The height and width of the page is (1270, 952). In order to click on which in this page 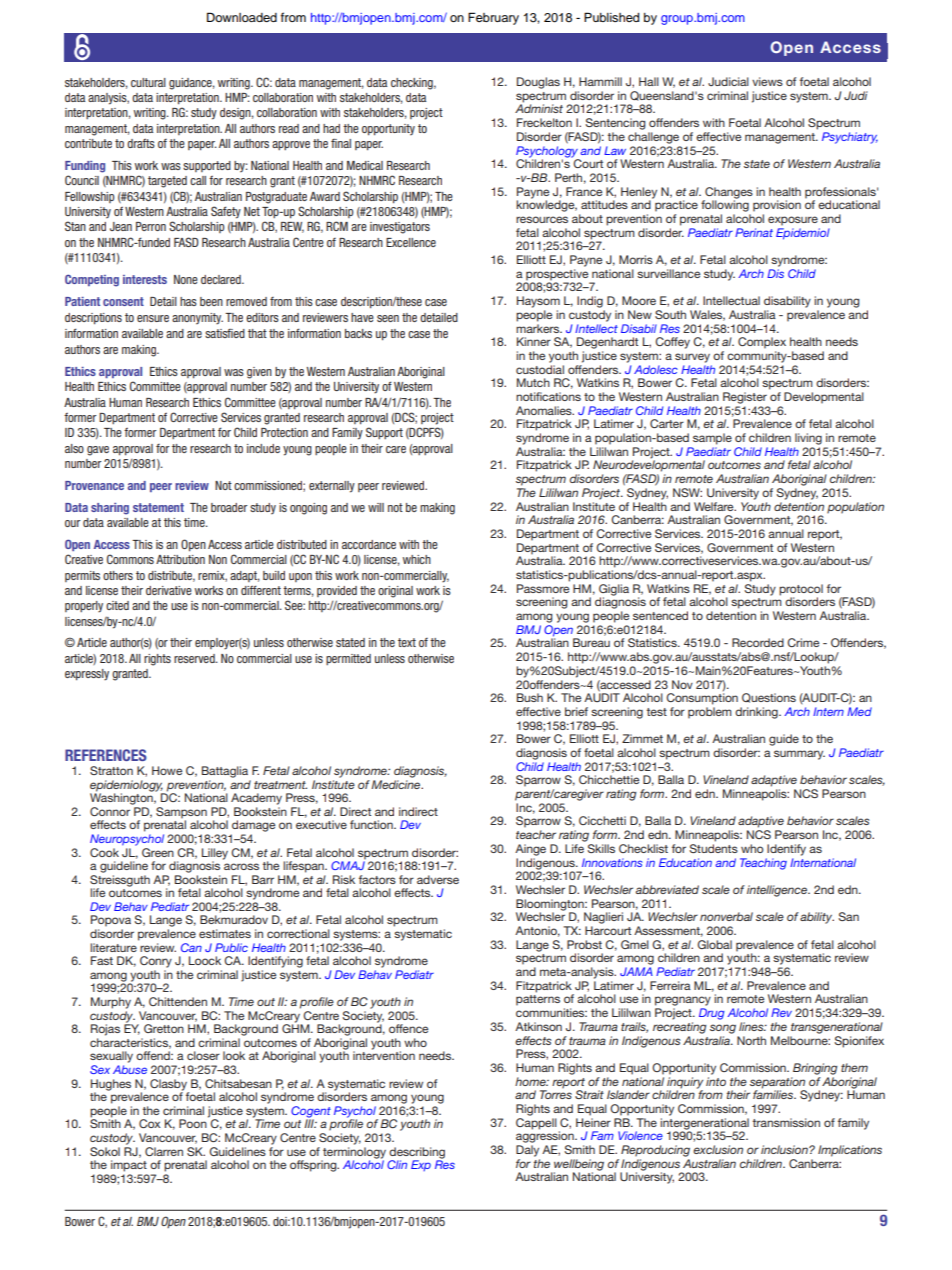, I will do `click(417, 559)`.
